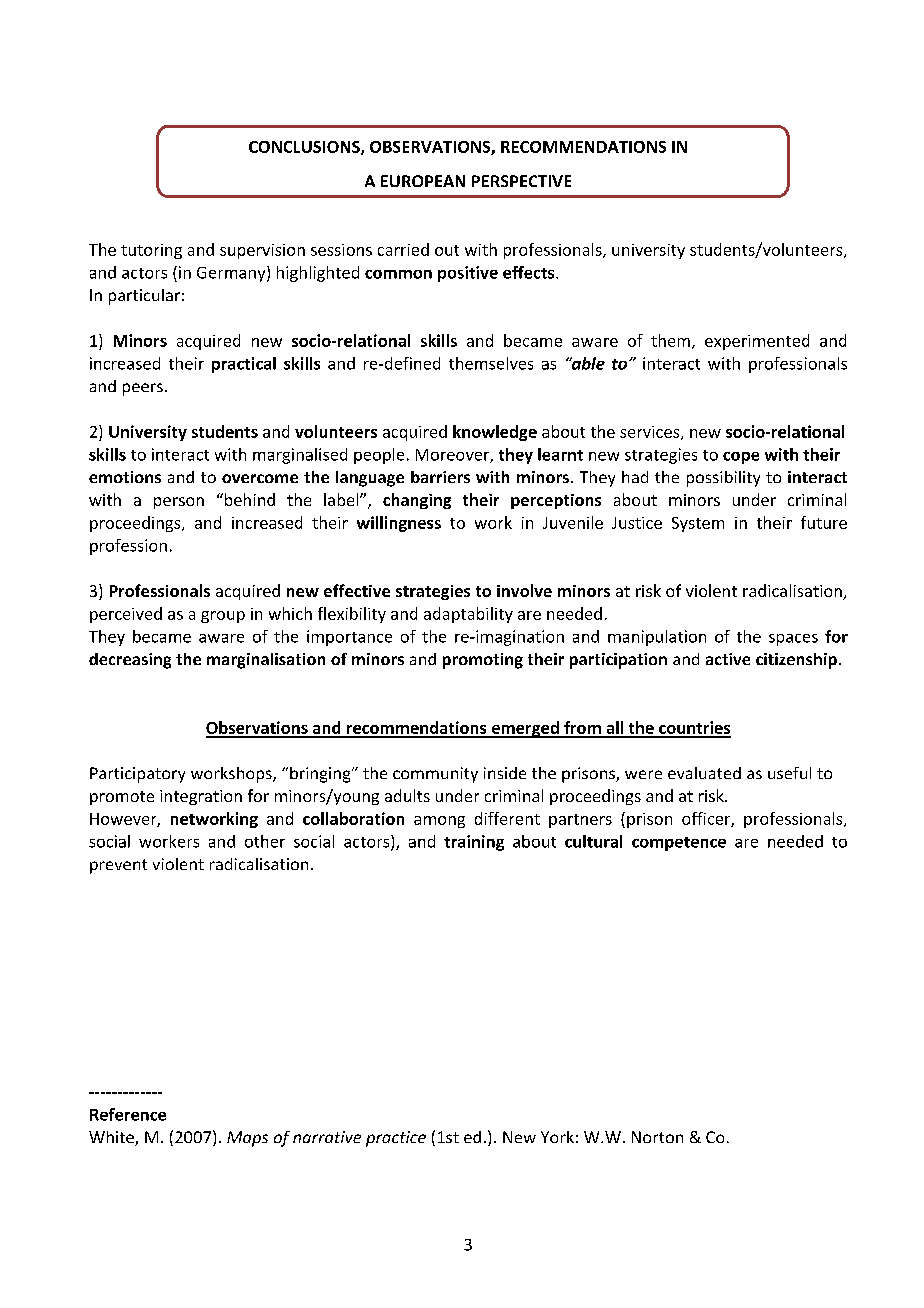 Image resolution: width=924 pixels, height=1308 pixels. Describe the element at coordinates (151, 251) in the screenshot. I see `tutoring` at that location.
